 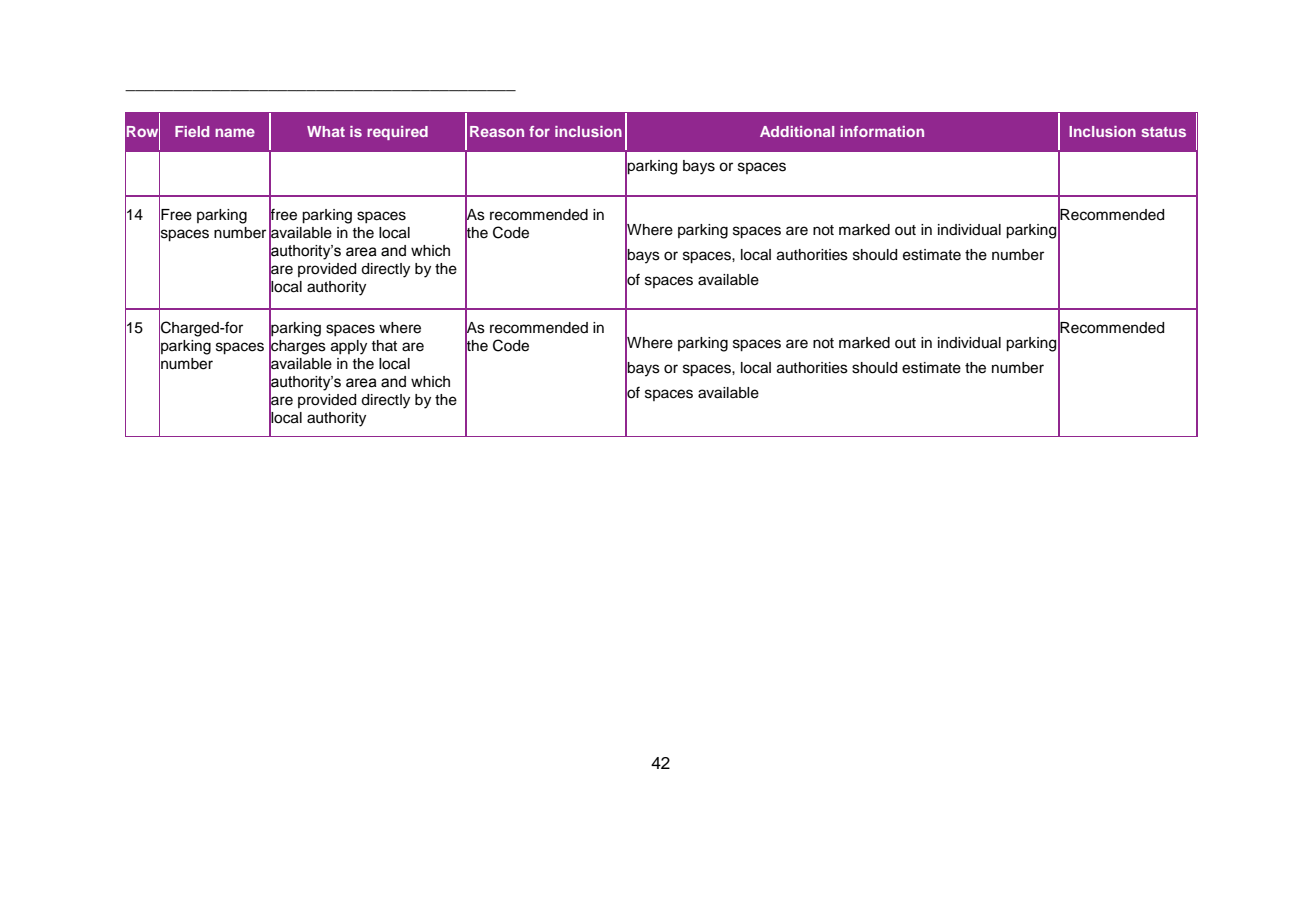 I want to click on Additional, so click(x=797, y=131).
